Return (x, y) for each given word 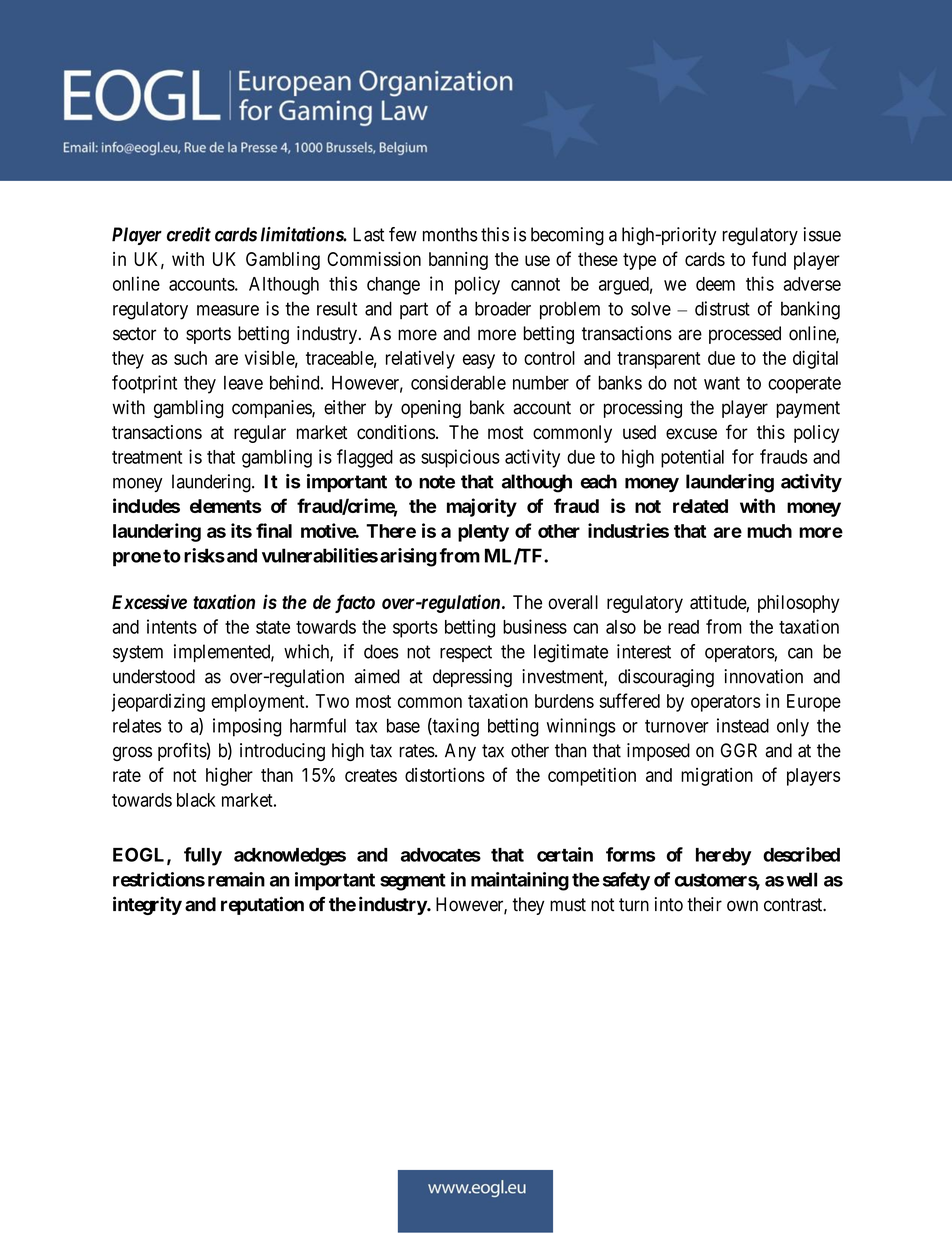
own (742, 906)
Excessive (149, 601)
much (769, 531)
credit (189, 234)
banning (458, 261)
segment (413, 882)
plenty (483, 533)
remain (236, 879)
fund (769, 258)
